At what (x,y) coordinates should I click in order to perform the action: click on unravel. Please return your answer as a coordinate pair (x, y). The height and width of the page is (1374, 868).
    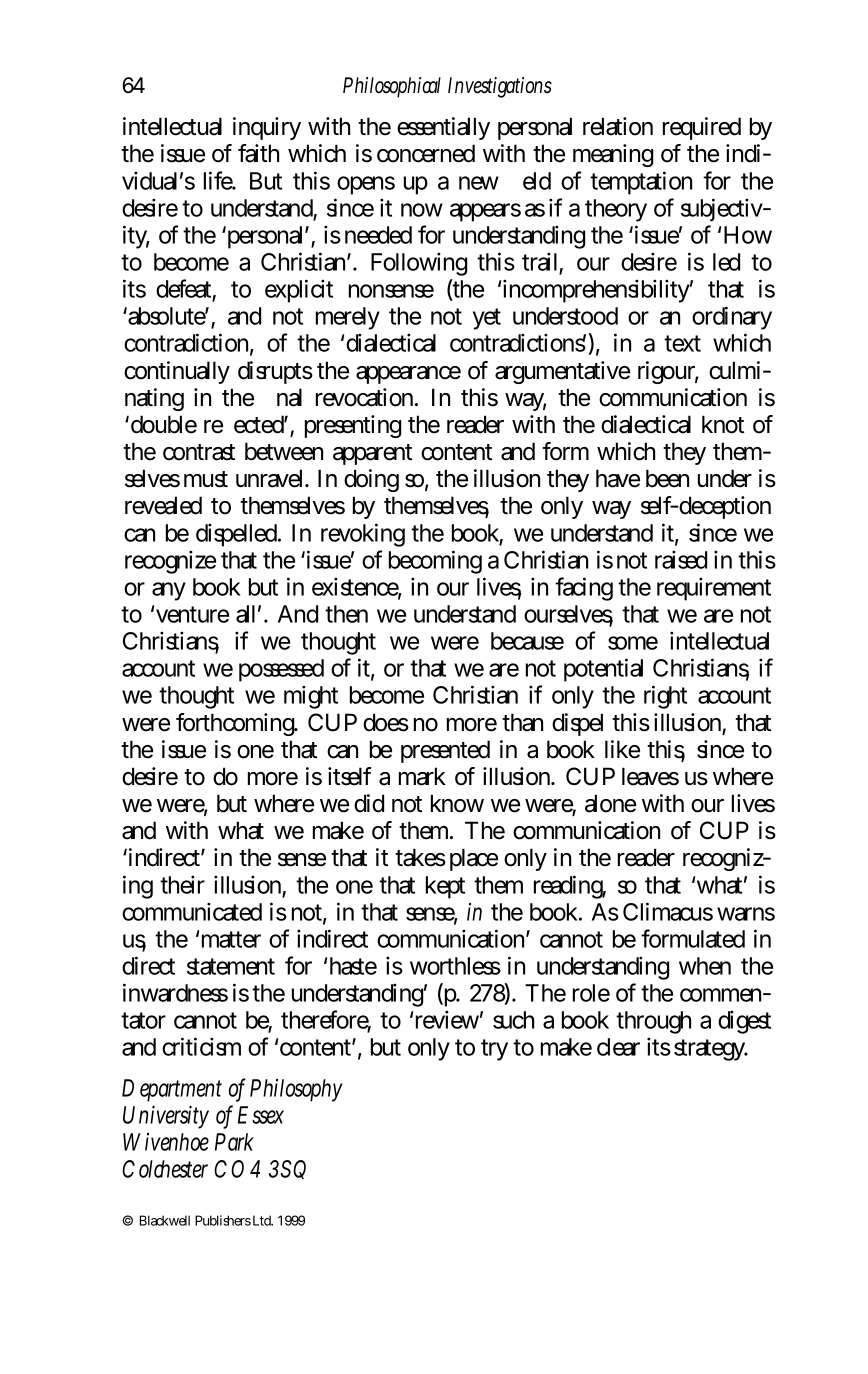
    Looking at the image, I should click on (271, 478).
